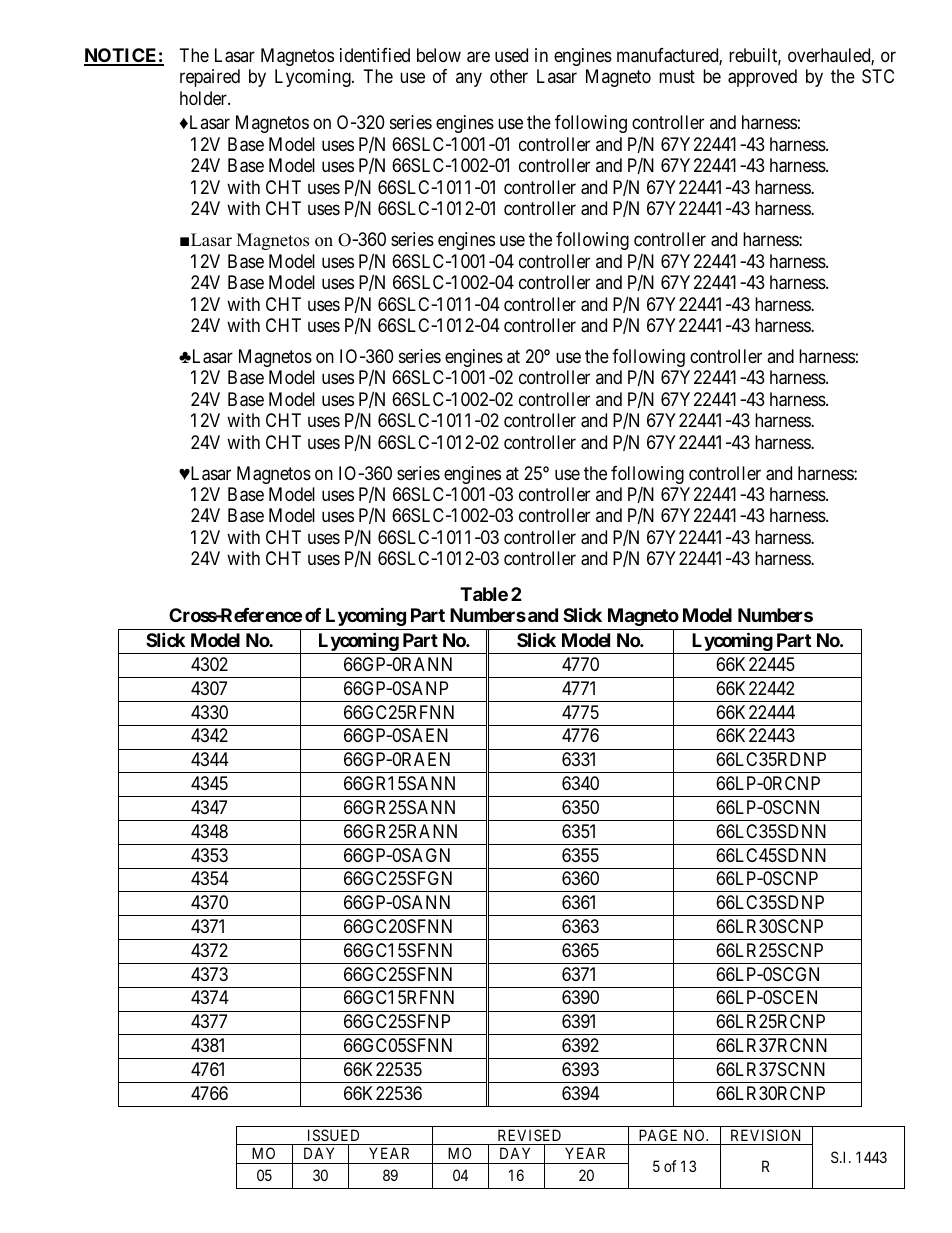  I want to click on other, so click(509, 76).
